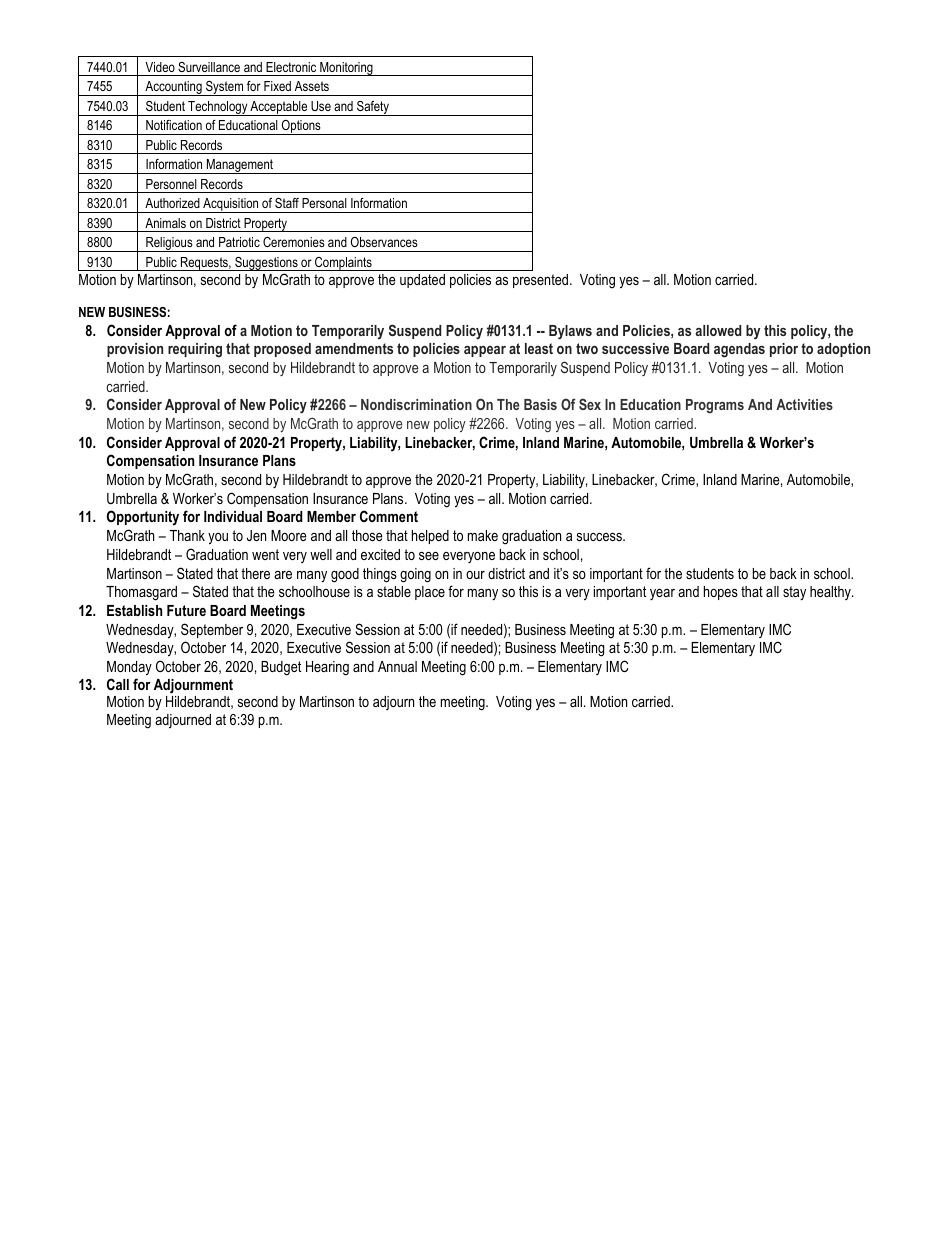 The image size is (952, 1233). Describe the element at coordinates (233, 516) in the document. I see `Individual` at that location.
